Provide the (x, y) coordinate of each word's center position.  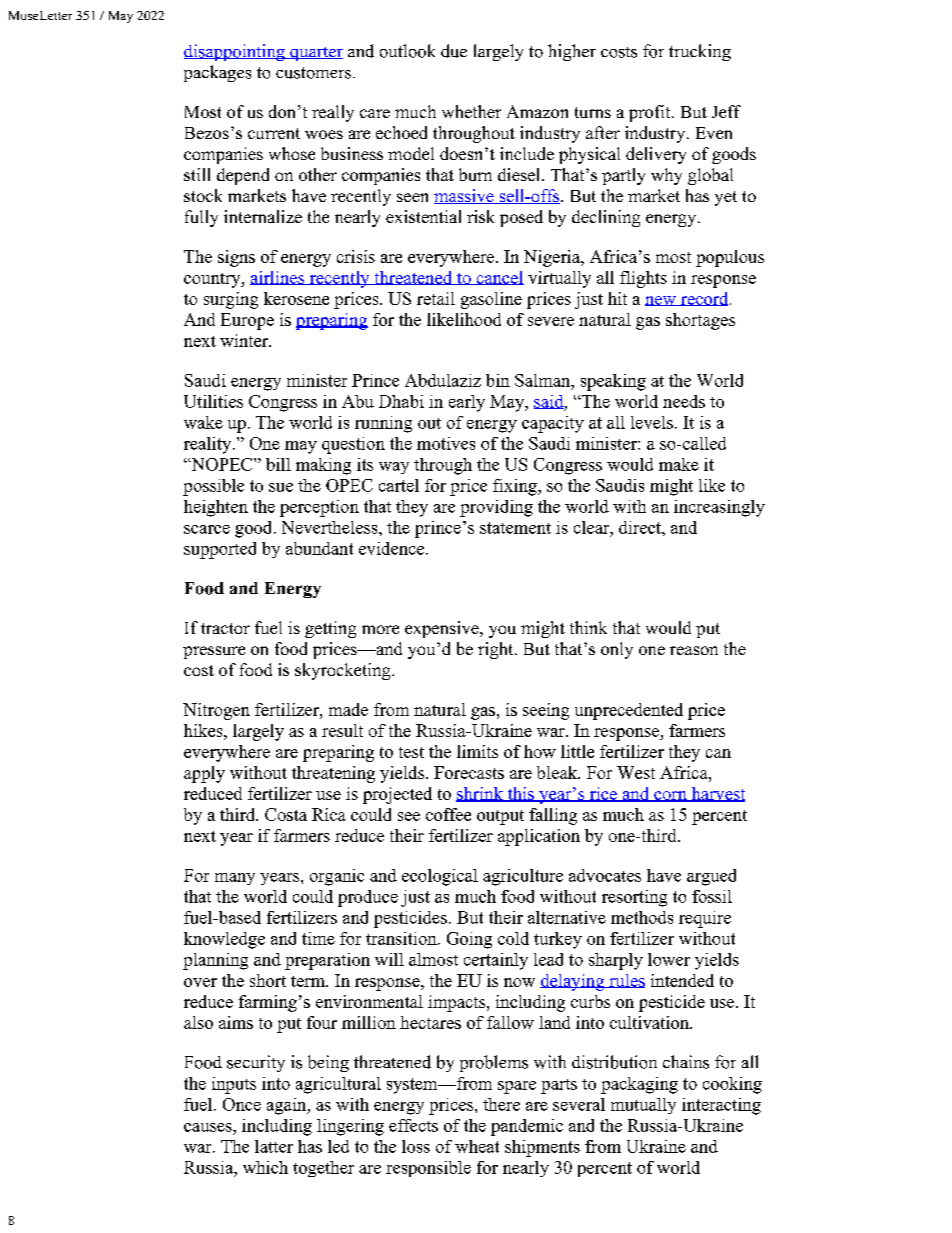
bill (278, 464)
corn (670, 796)
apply (204, 774)
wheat (477, 1146)
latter (274, 1146)
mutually (643, 1106)
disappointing (235, 52)
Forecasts (469, 772)
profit (651, 113)
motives (446, 443)
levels (652, 422)
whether (471, 111)
